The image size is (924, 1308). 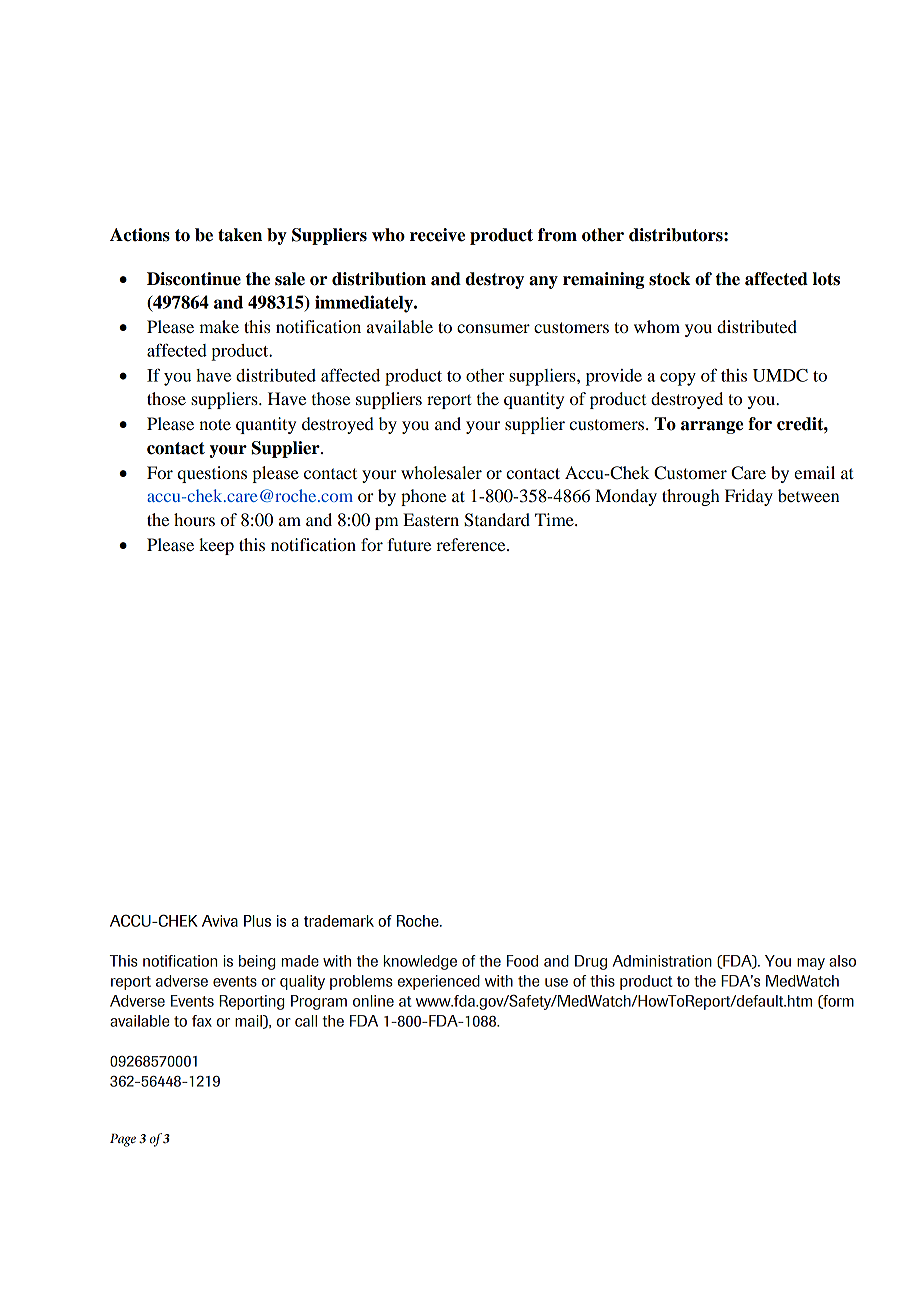 What do you see at coordinates (437, 235) in the screenshot?
I see `receive` at bounding box center [437, 235].
